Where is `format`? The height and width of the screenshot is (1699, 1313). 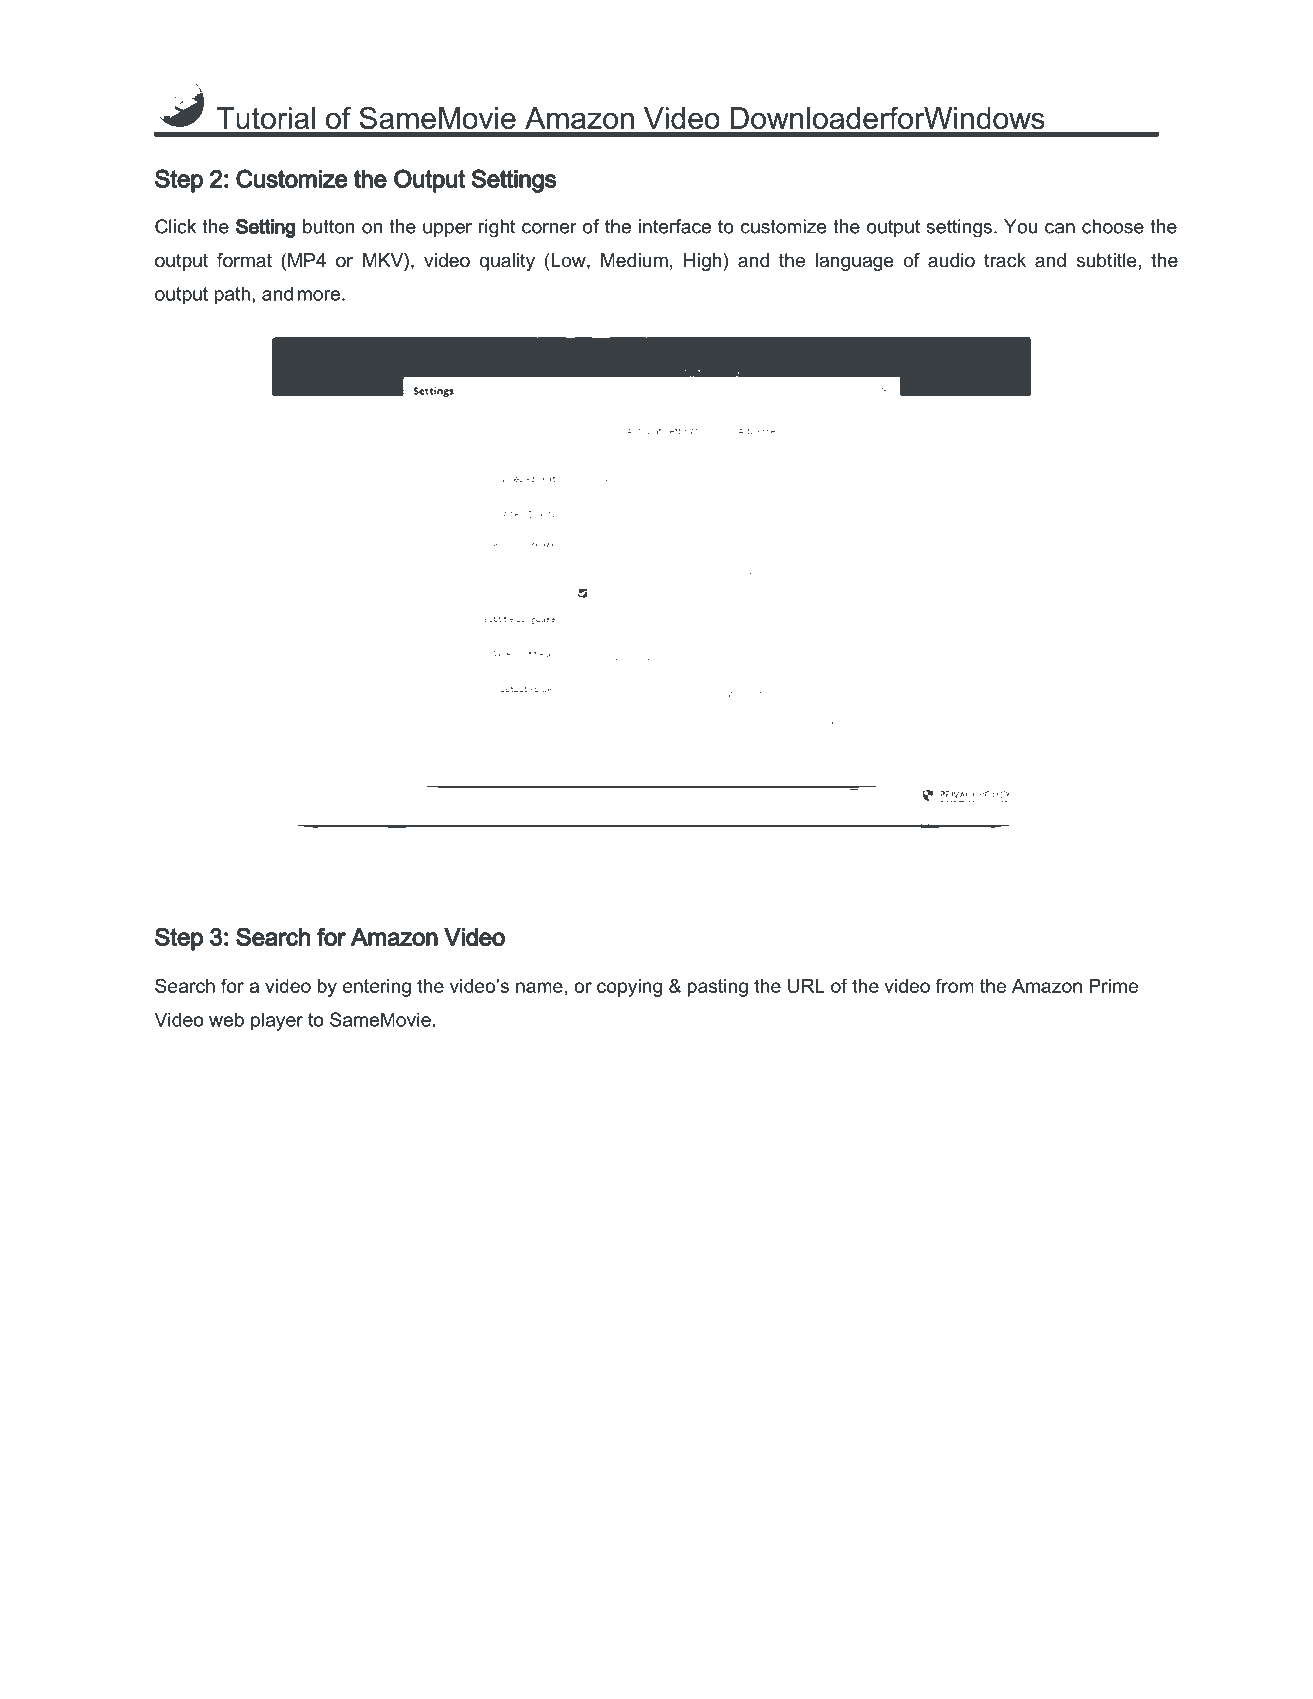
format is located at coordinates (244, 260).
